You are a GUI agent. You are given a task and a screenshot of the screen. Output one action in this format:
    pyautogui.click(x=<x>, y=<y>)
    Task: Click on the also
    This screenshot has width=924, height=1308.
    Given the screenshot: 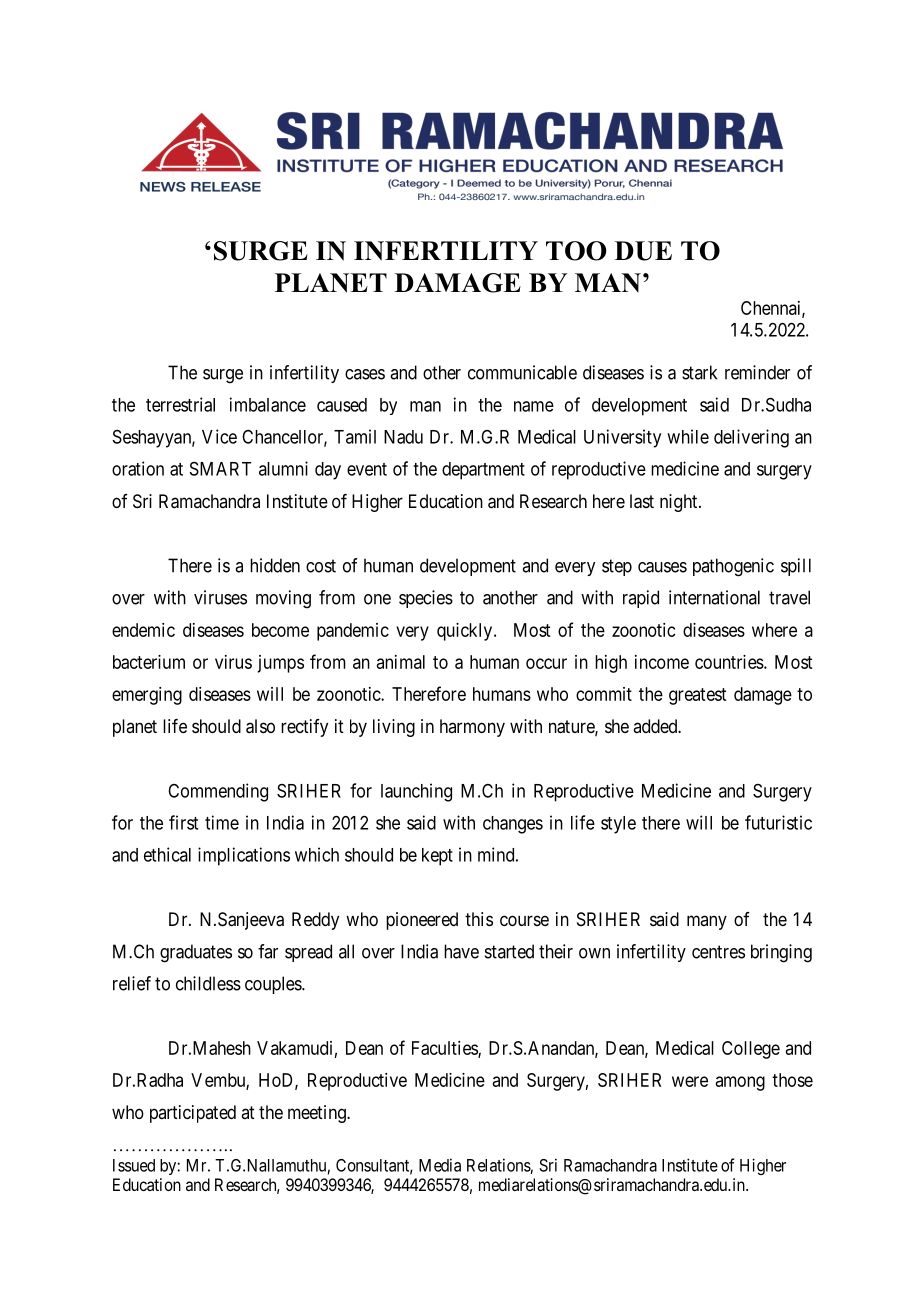 What is the action you would take?
    pyautogui.click(x=260, y=726)
